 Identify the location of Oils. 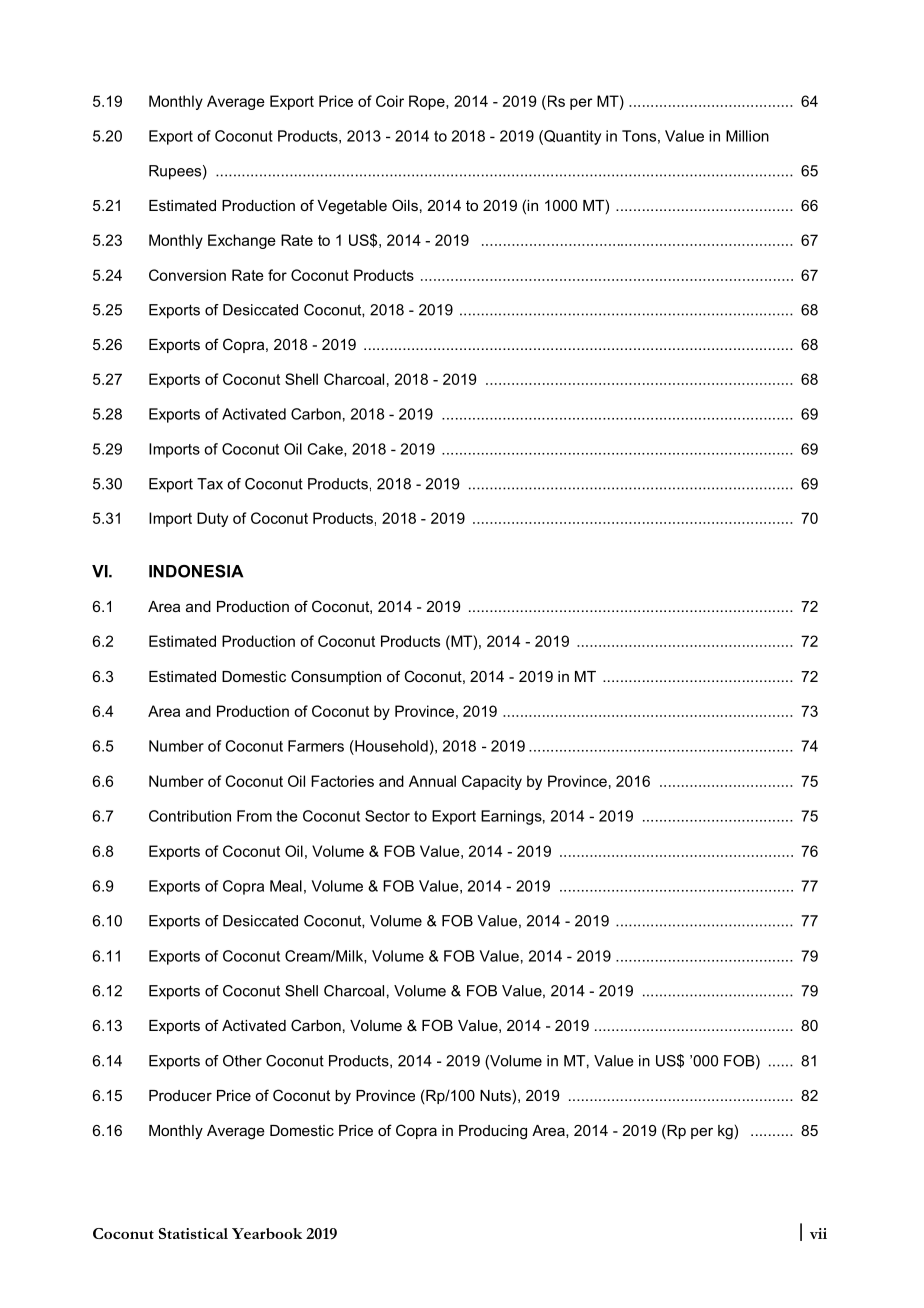
(405, 205).
